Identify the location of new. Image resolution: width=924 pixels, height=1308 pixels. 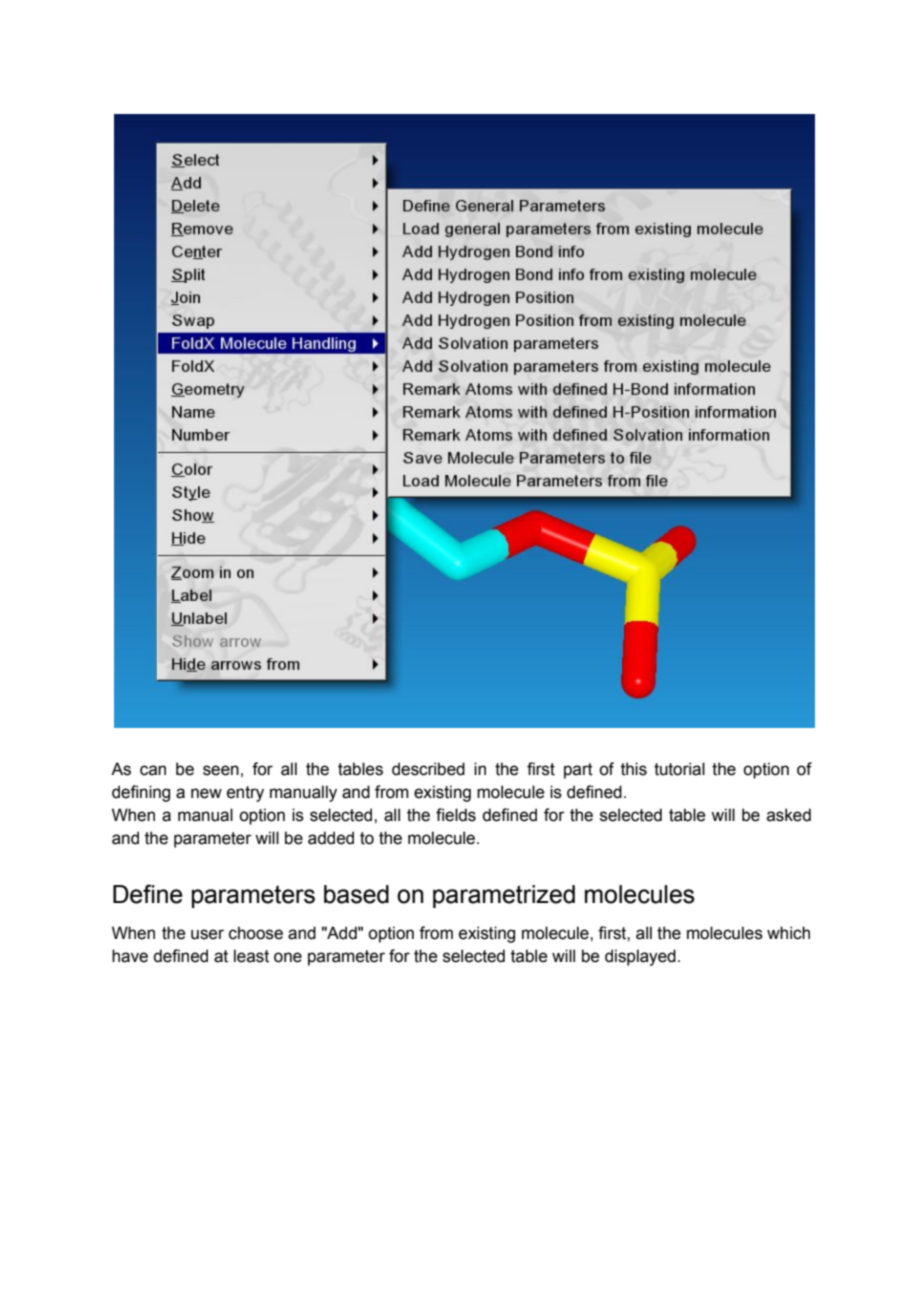
(206, 793).
